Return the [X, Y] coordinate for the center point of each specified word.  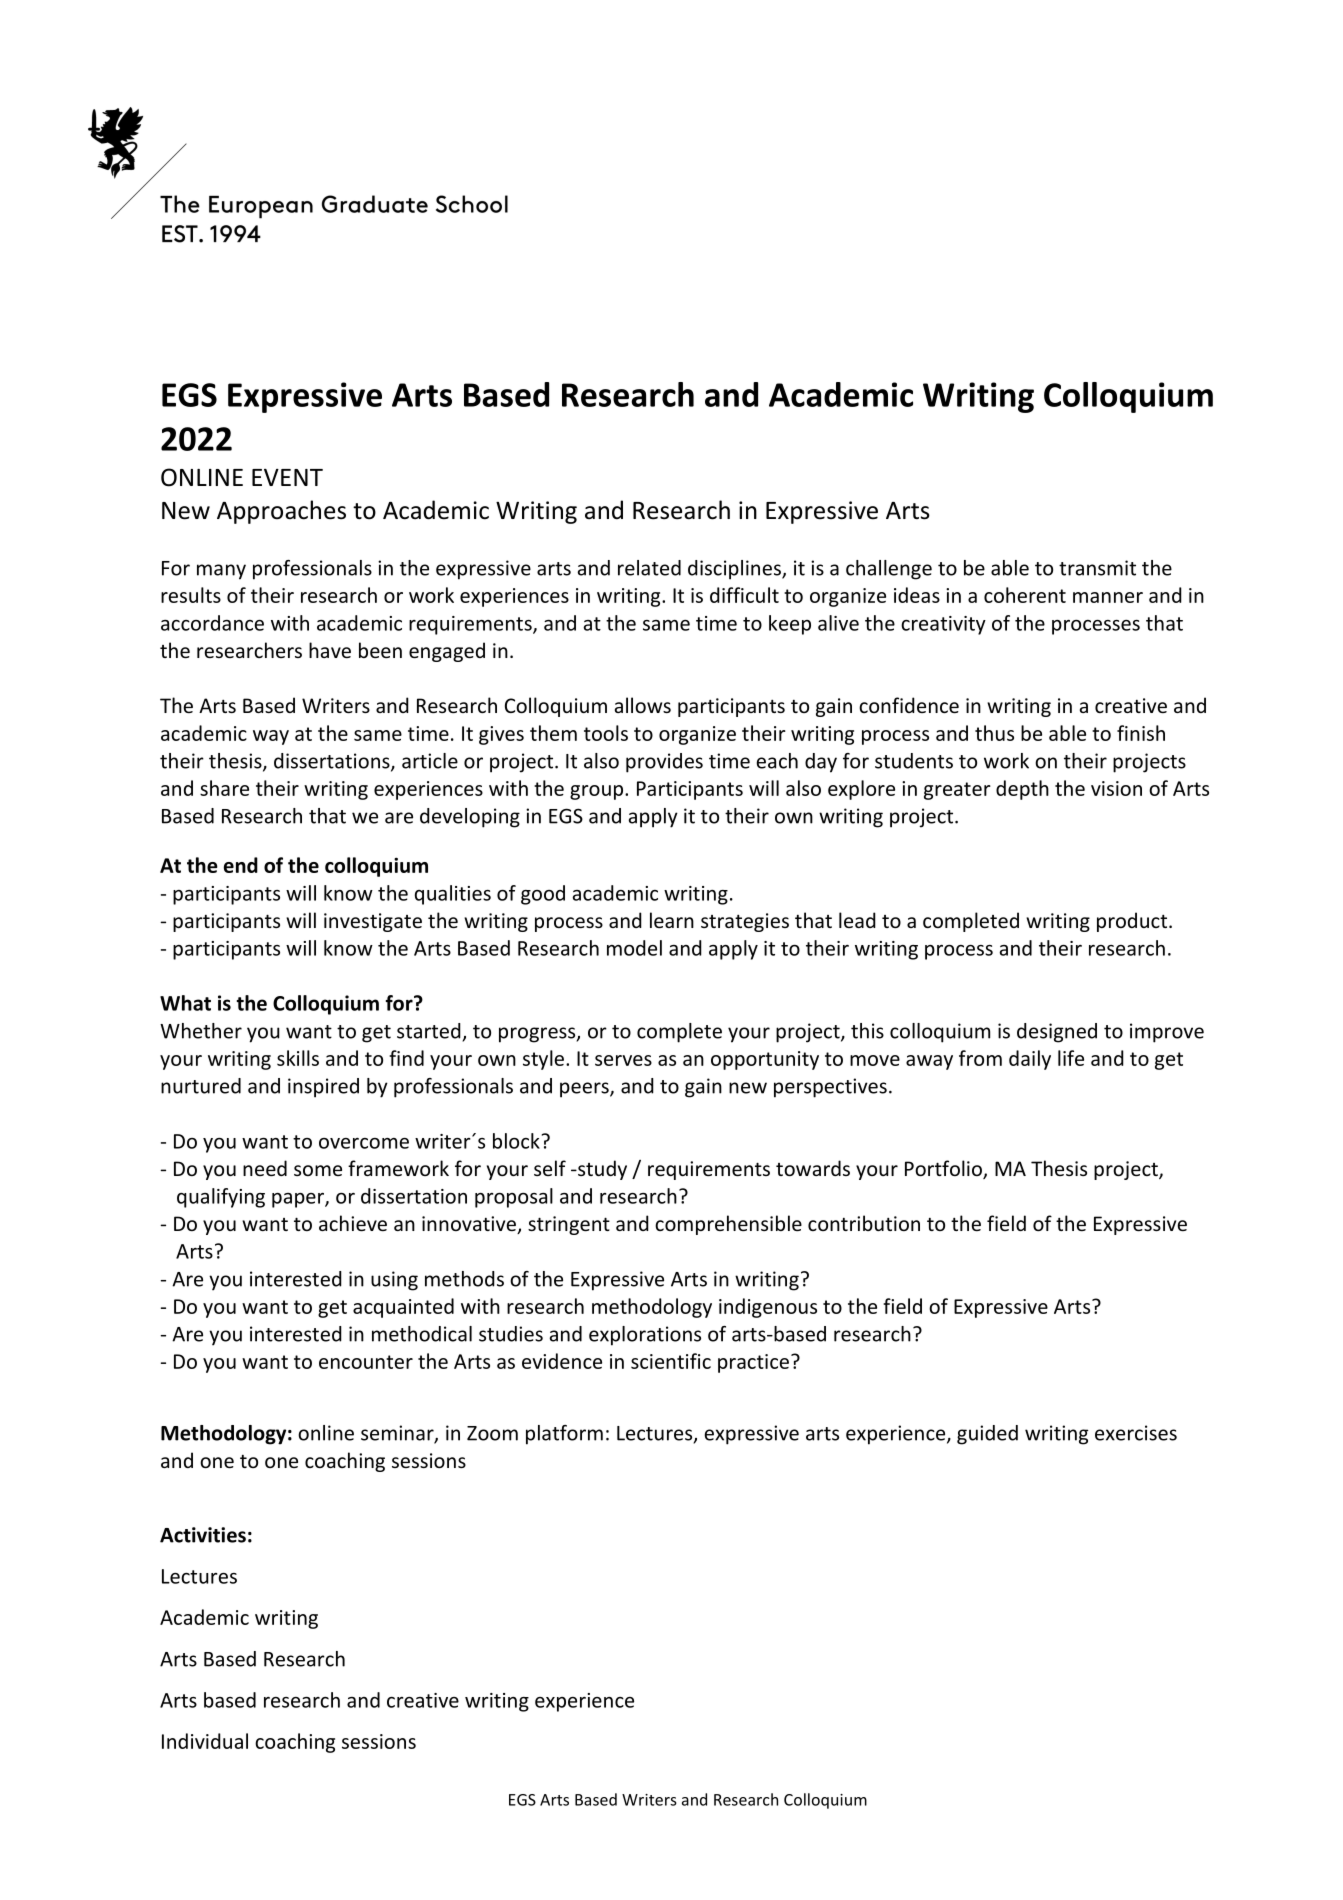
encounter [366, 1362]
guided [987, 1435]
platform [564, 1435]
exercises [1136, 1433]
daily [1030, 1060]
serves [623, 1060]
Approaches [281, 512]
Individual [205, 1741]
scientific [671, 1361]
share [224, 788]
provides [664, 763]
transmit [1097, 568]
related [649, 568]
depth [1022, 790]
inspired [323, 1088]
